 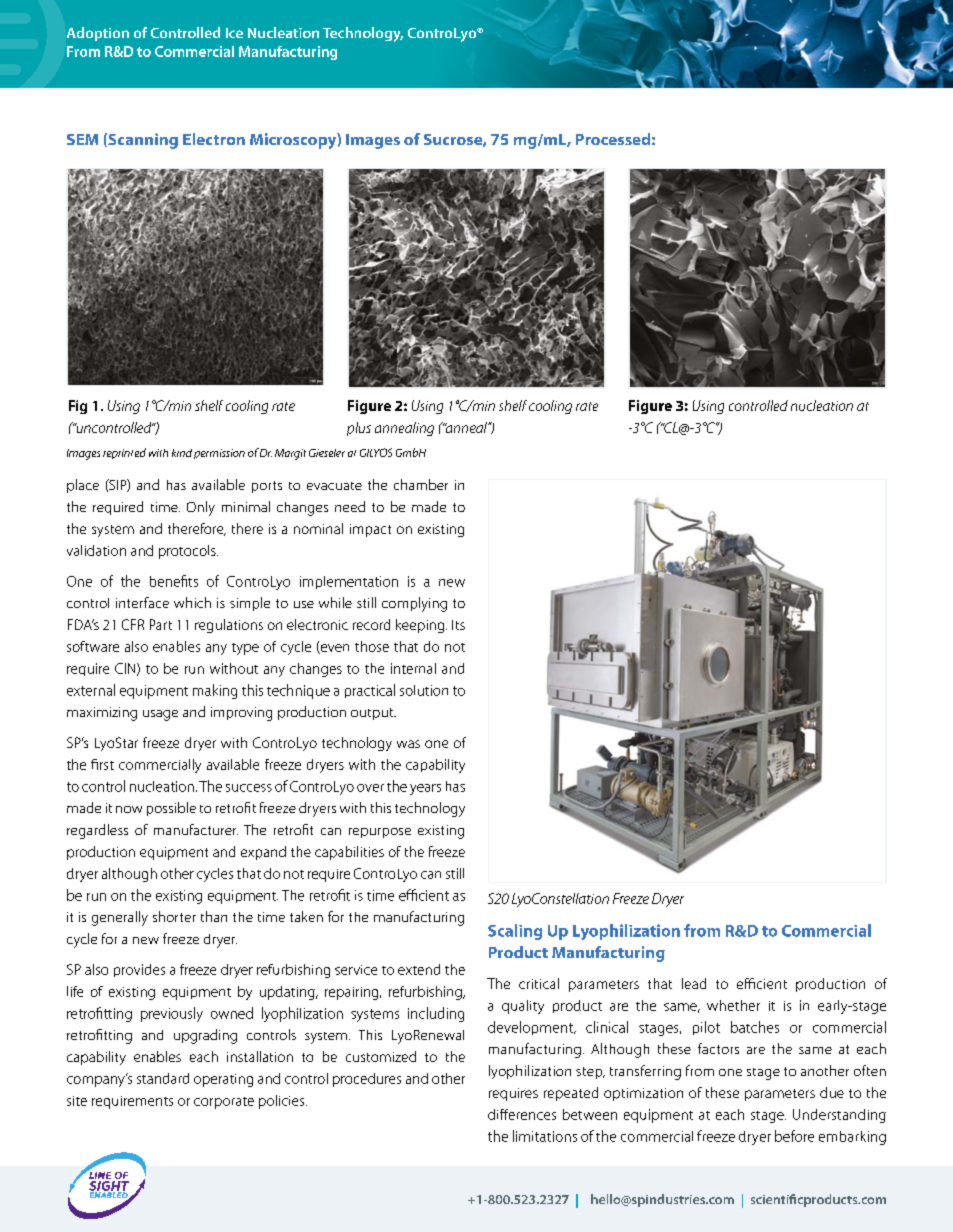 I want to click on years, so click(x=425, y=789).
